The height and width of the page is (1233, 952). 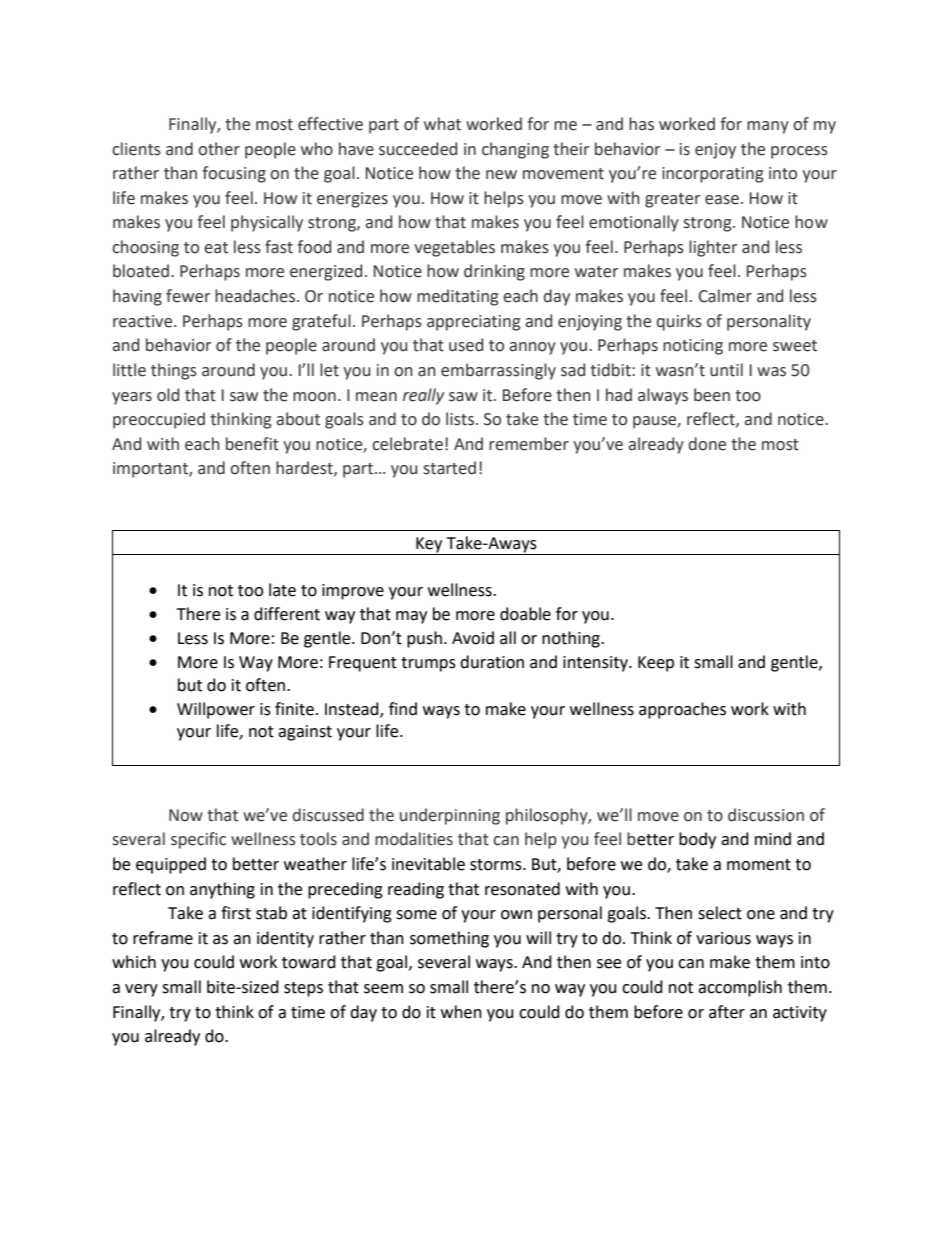 What do you see at coordinates (442, 124) in the page?
I see `what` at bounding box center [442, 124].
